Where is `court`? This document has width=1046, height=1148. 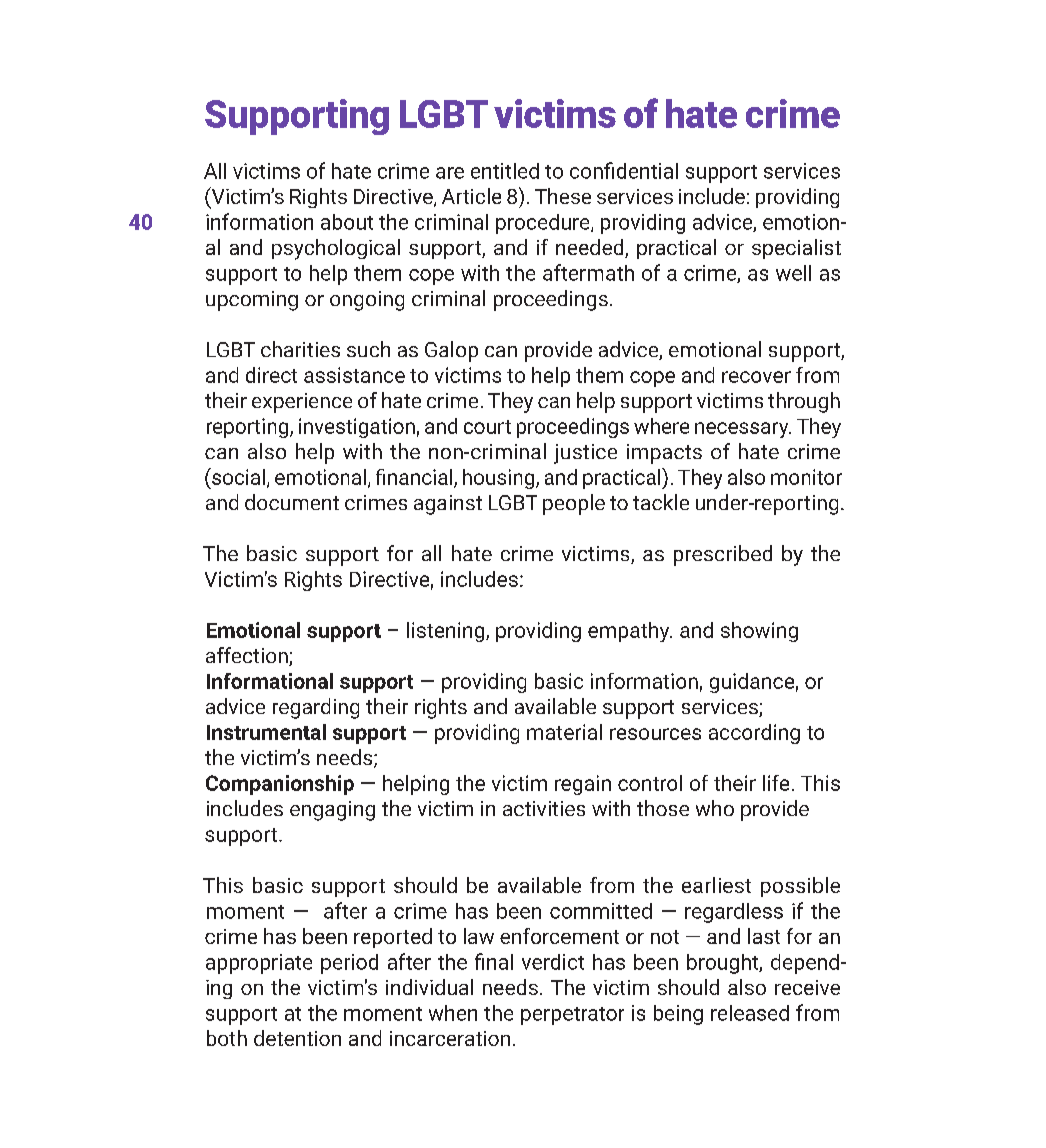 court is located at coordinates (487, 427).
